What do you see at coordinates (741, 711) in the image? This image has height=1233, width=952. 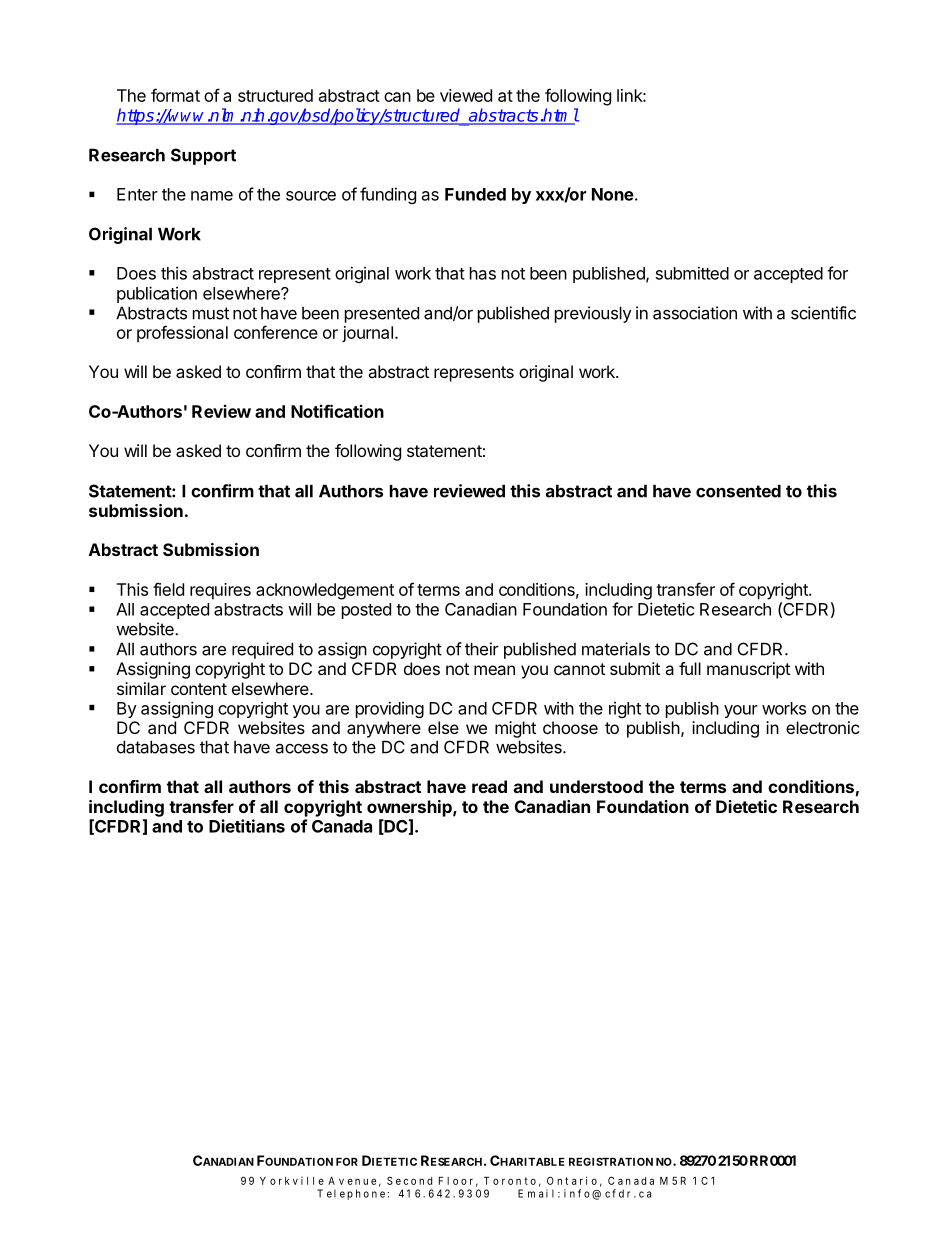 I see `your` at bounding box center [741, 711].
